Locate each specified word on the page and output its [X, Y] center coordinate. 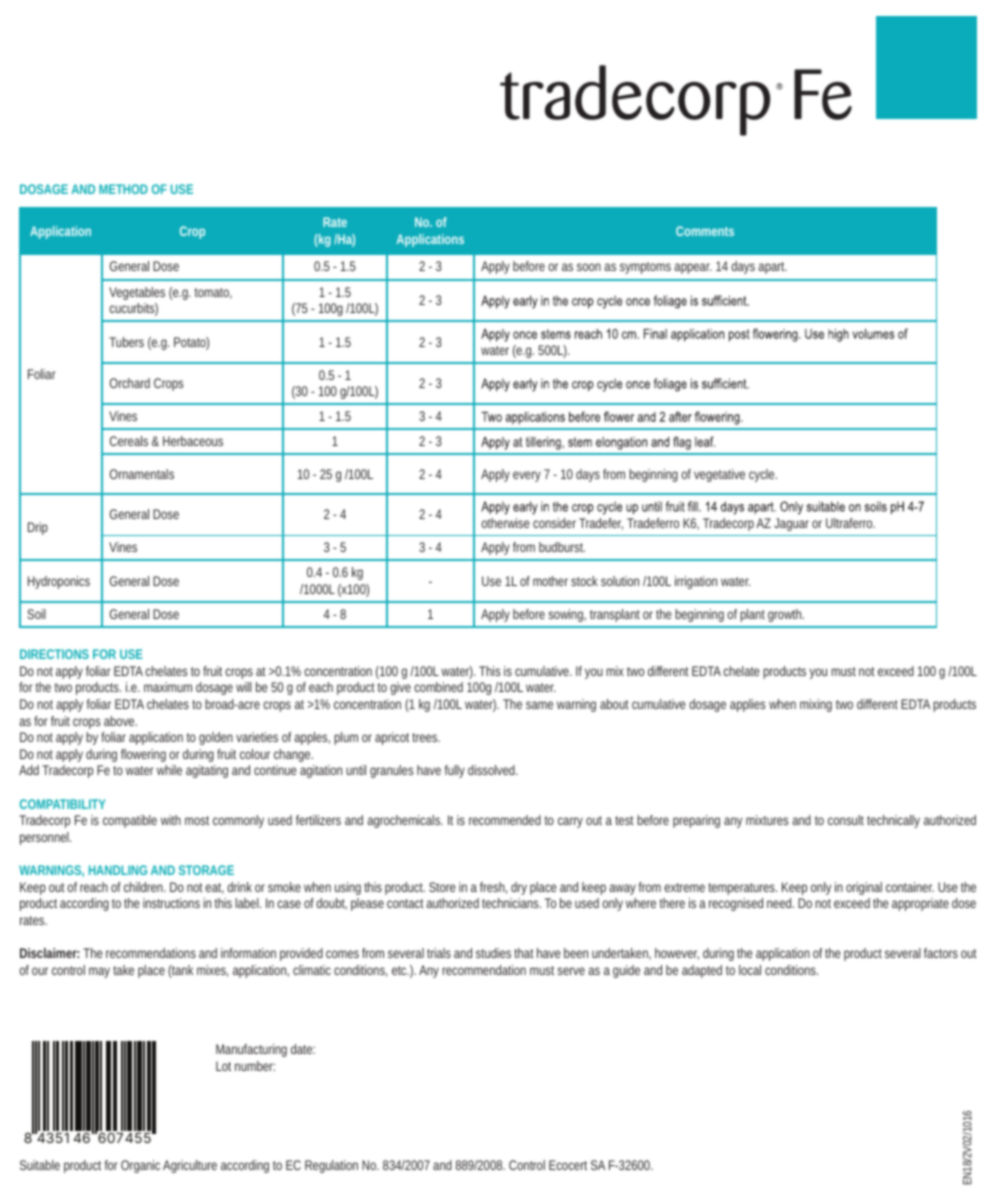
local [750, 970]
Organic [140, 1166]
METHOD [123, 189]
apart [773, 268]
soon [589, 267]
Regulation [331, 1166]
